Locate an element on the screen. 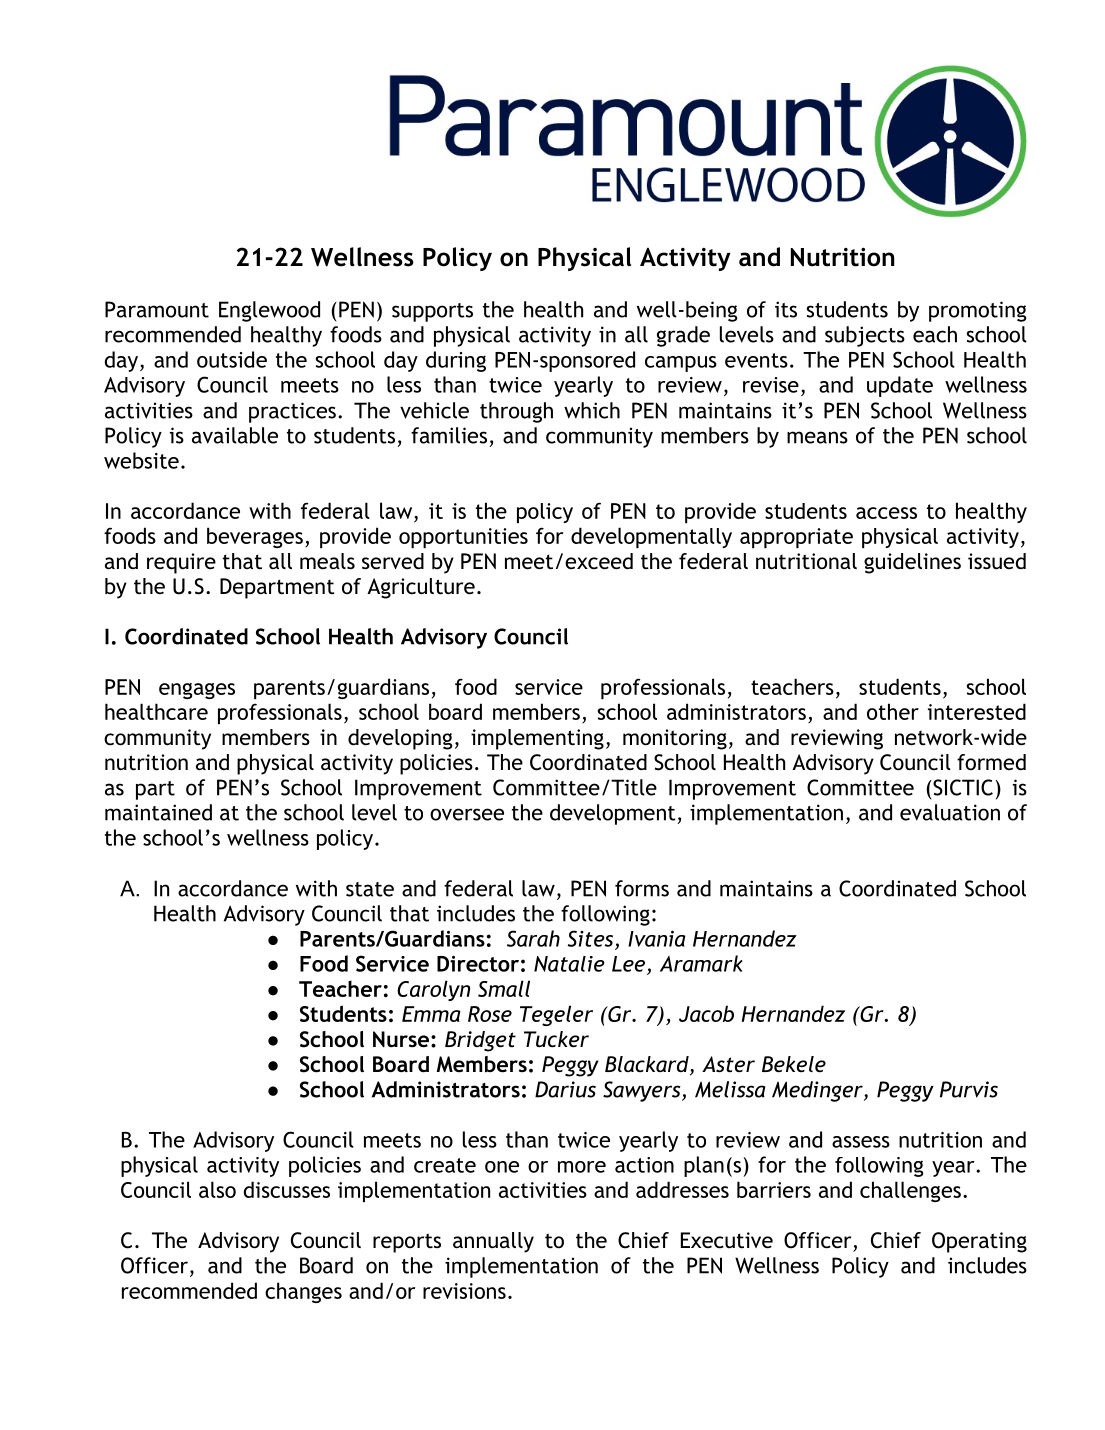 The width and height of the screenshot is (1105, 1430). oversee is located at coordinates (467, 814).
